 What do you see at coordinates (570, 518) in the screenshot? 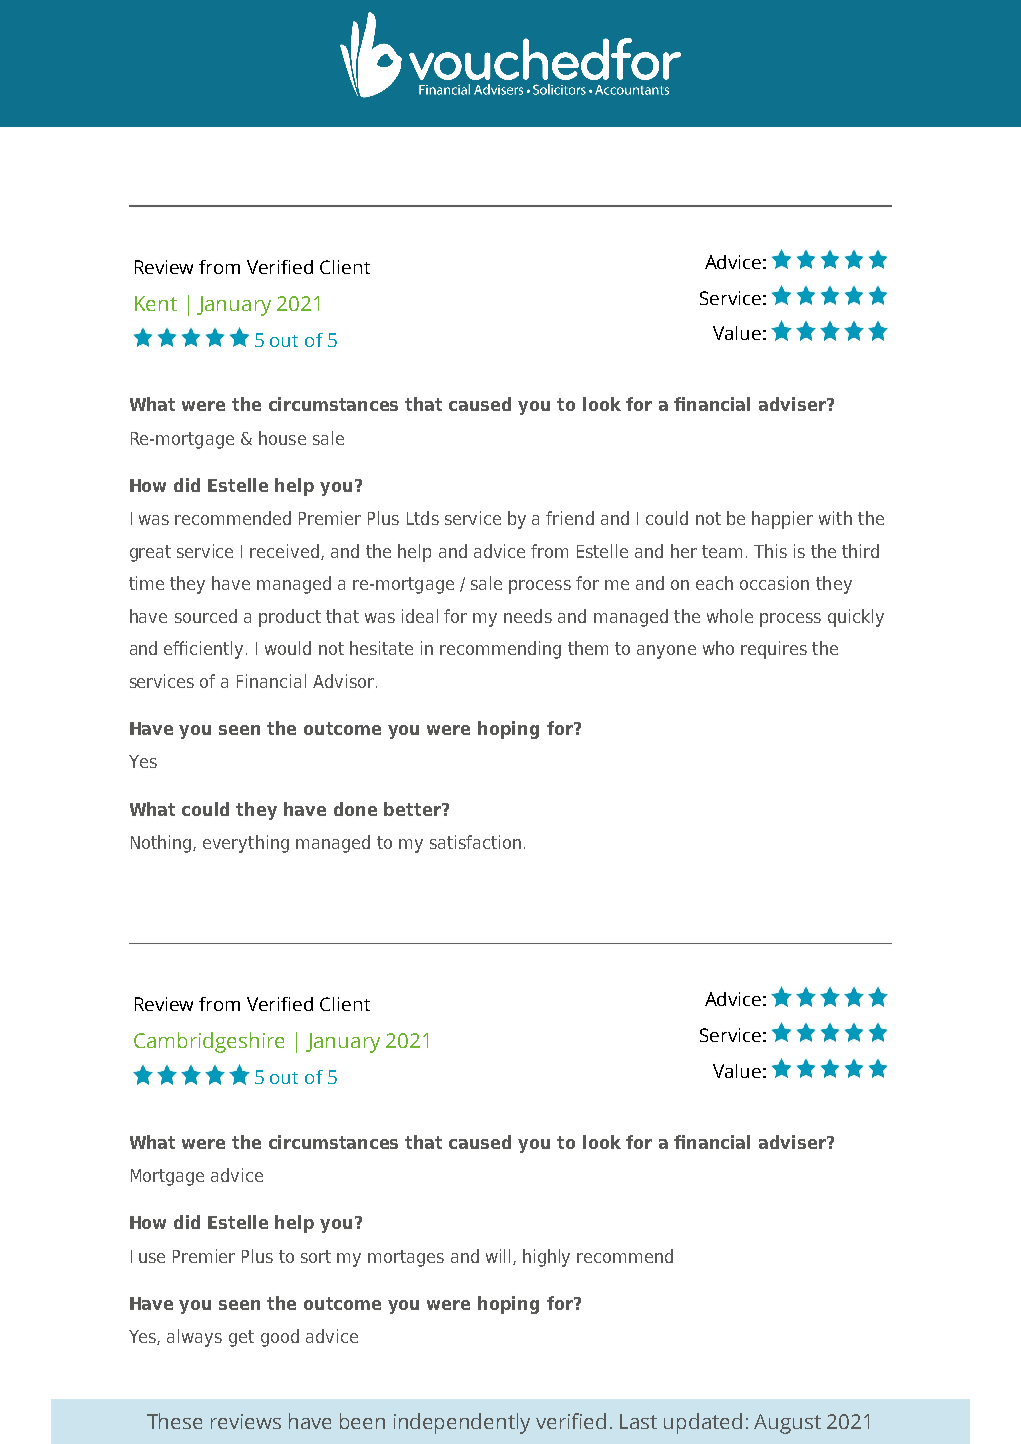
I see `friend` at bounding box center [570, 518].
